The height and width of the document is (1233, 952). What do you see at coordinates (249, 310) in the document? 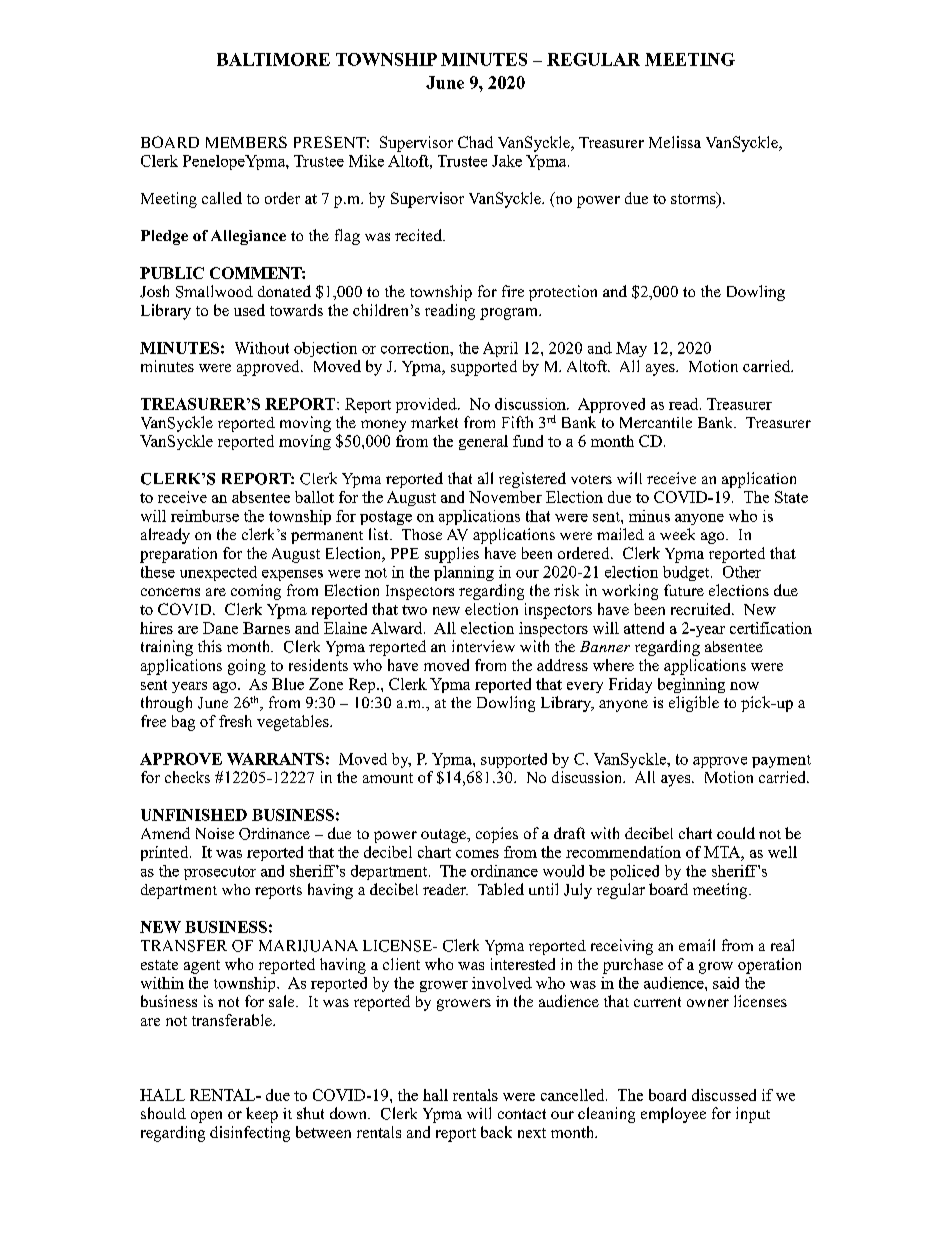
I see `used` at bounding box center [249, 310].
